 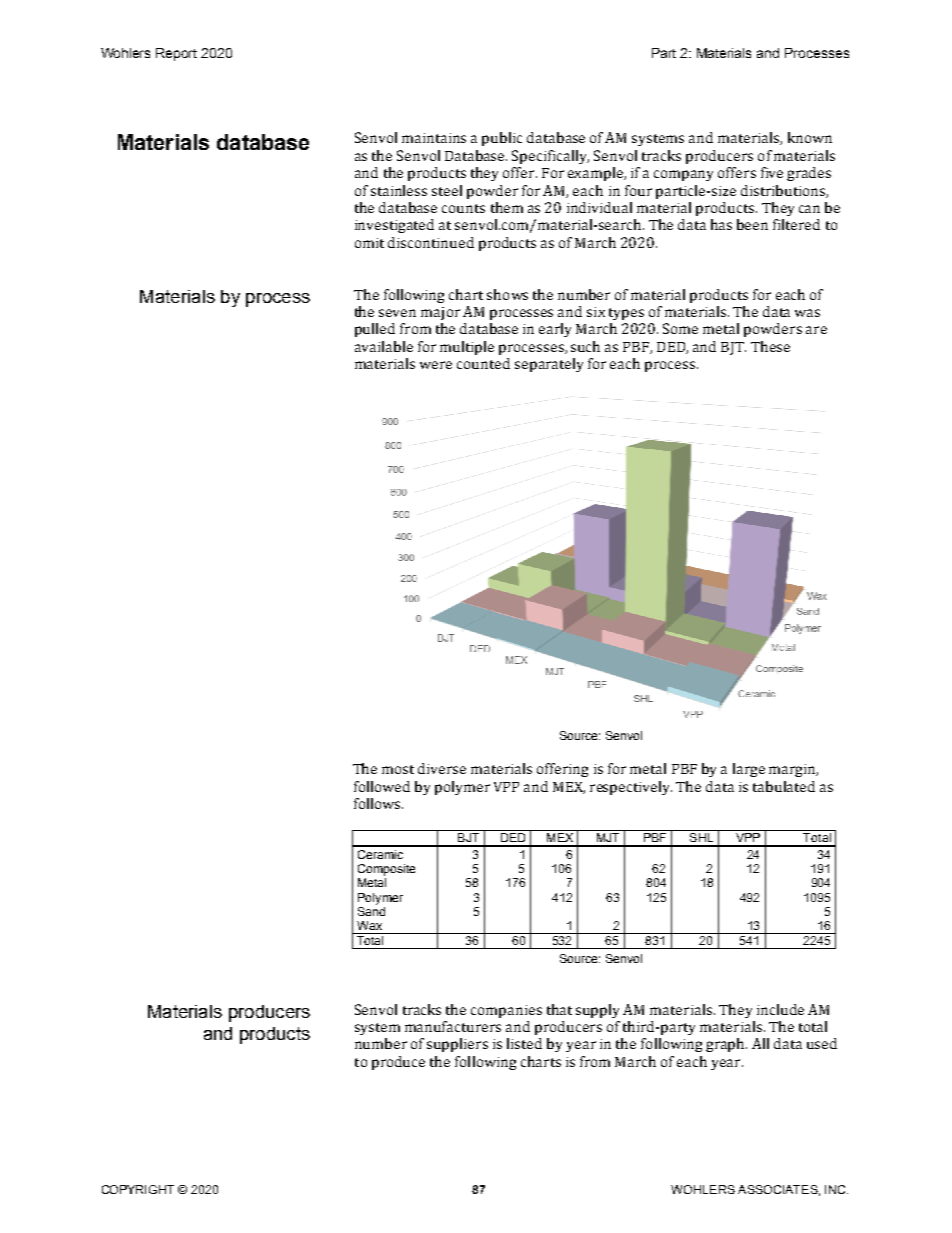 I want to click on diverse, so click(x=442, y=768).
